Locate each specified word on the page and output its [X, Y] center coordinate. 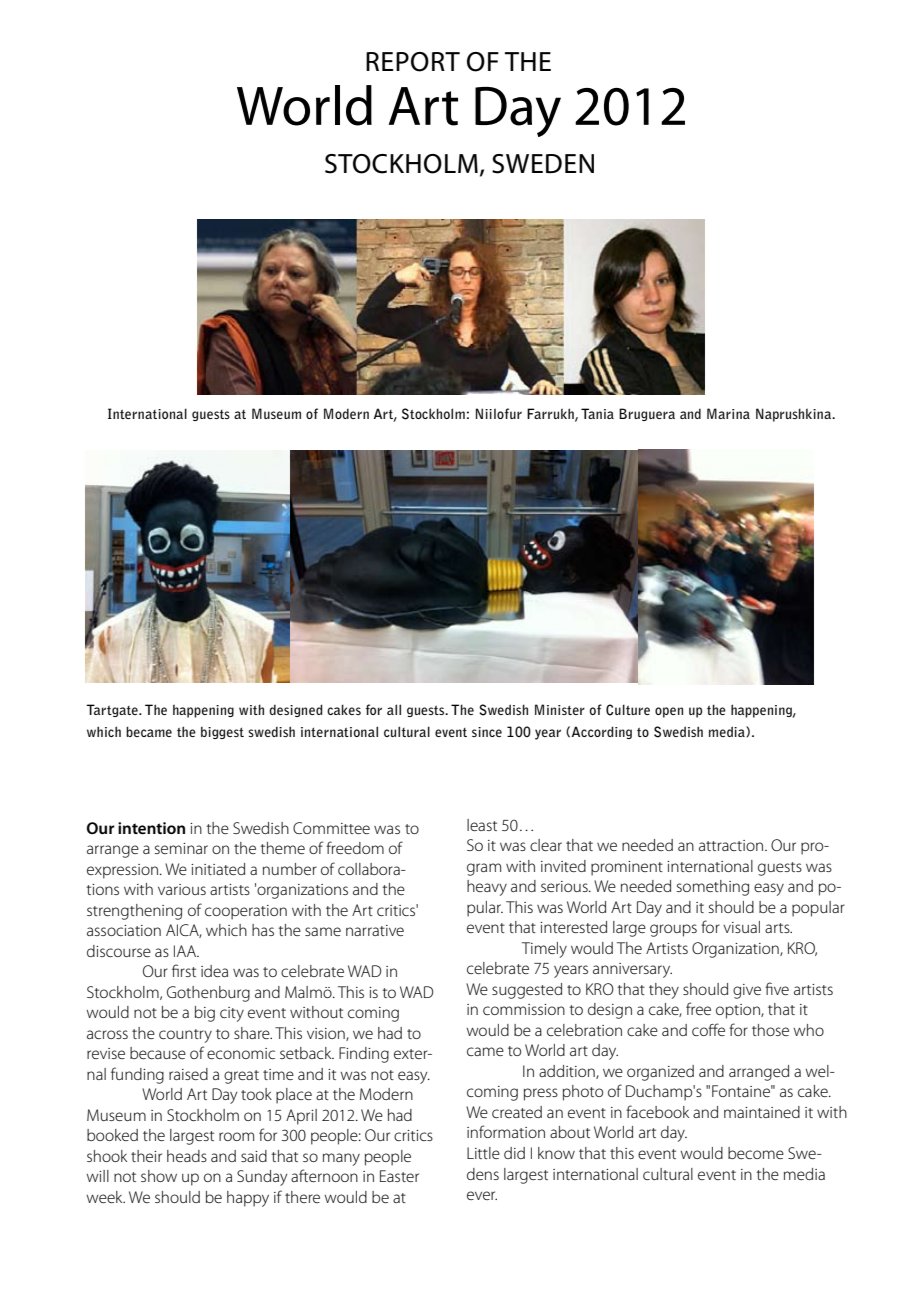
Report [413, 62]
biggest [222, 733]
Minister [560, 709]
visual [741, 927]
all [394, 709]
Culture [628, 710]
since [487, 732]
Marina [728, 413]
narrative [375, 930]
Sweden [543, 164]
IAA [186, 951]
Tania [597, 413]
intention [151, 828]
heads [187, 1156]
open [669, 712]
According [602, 732]
